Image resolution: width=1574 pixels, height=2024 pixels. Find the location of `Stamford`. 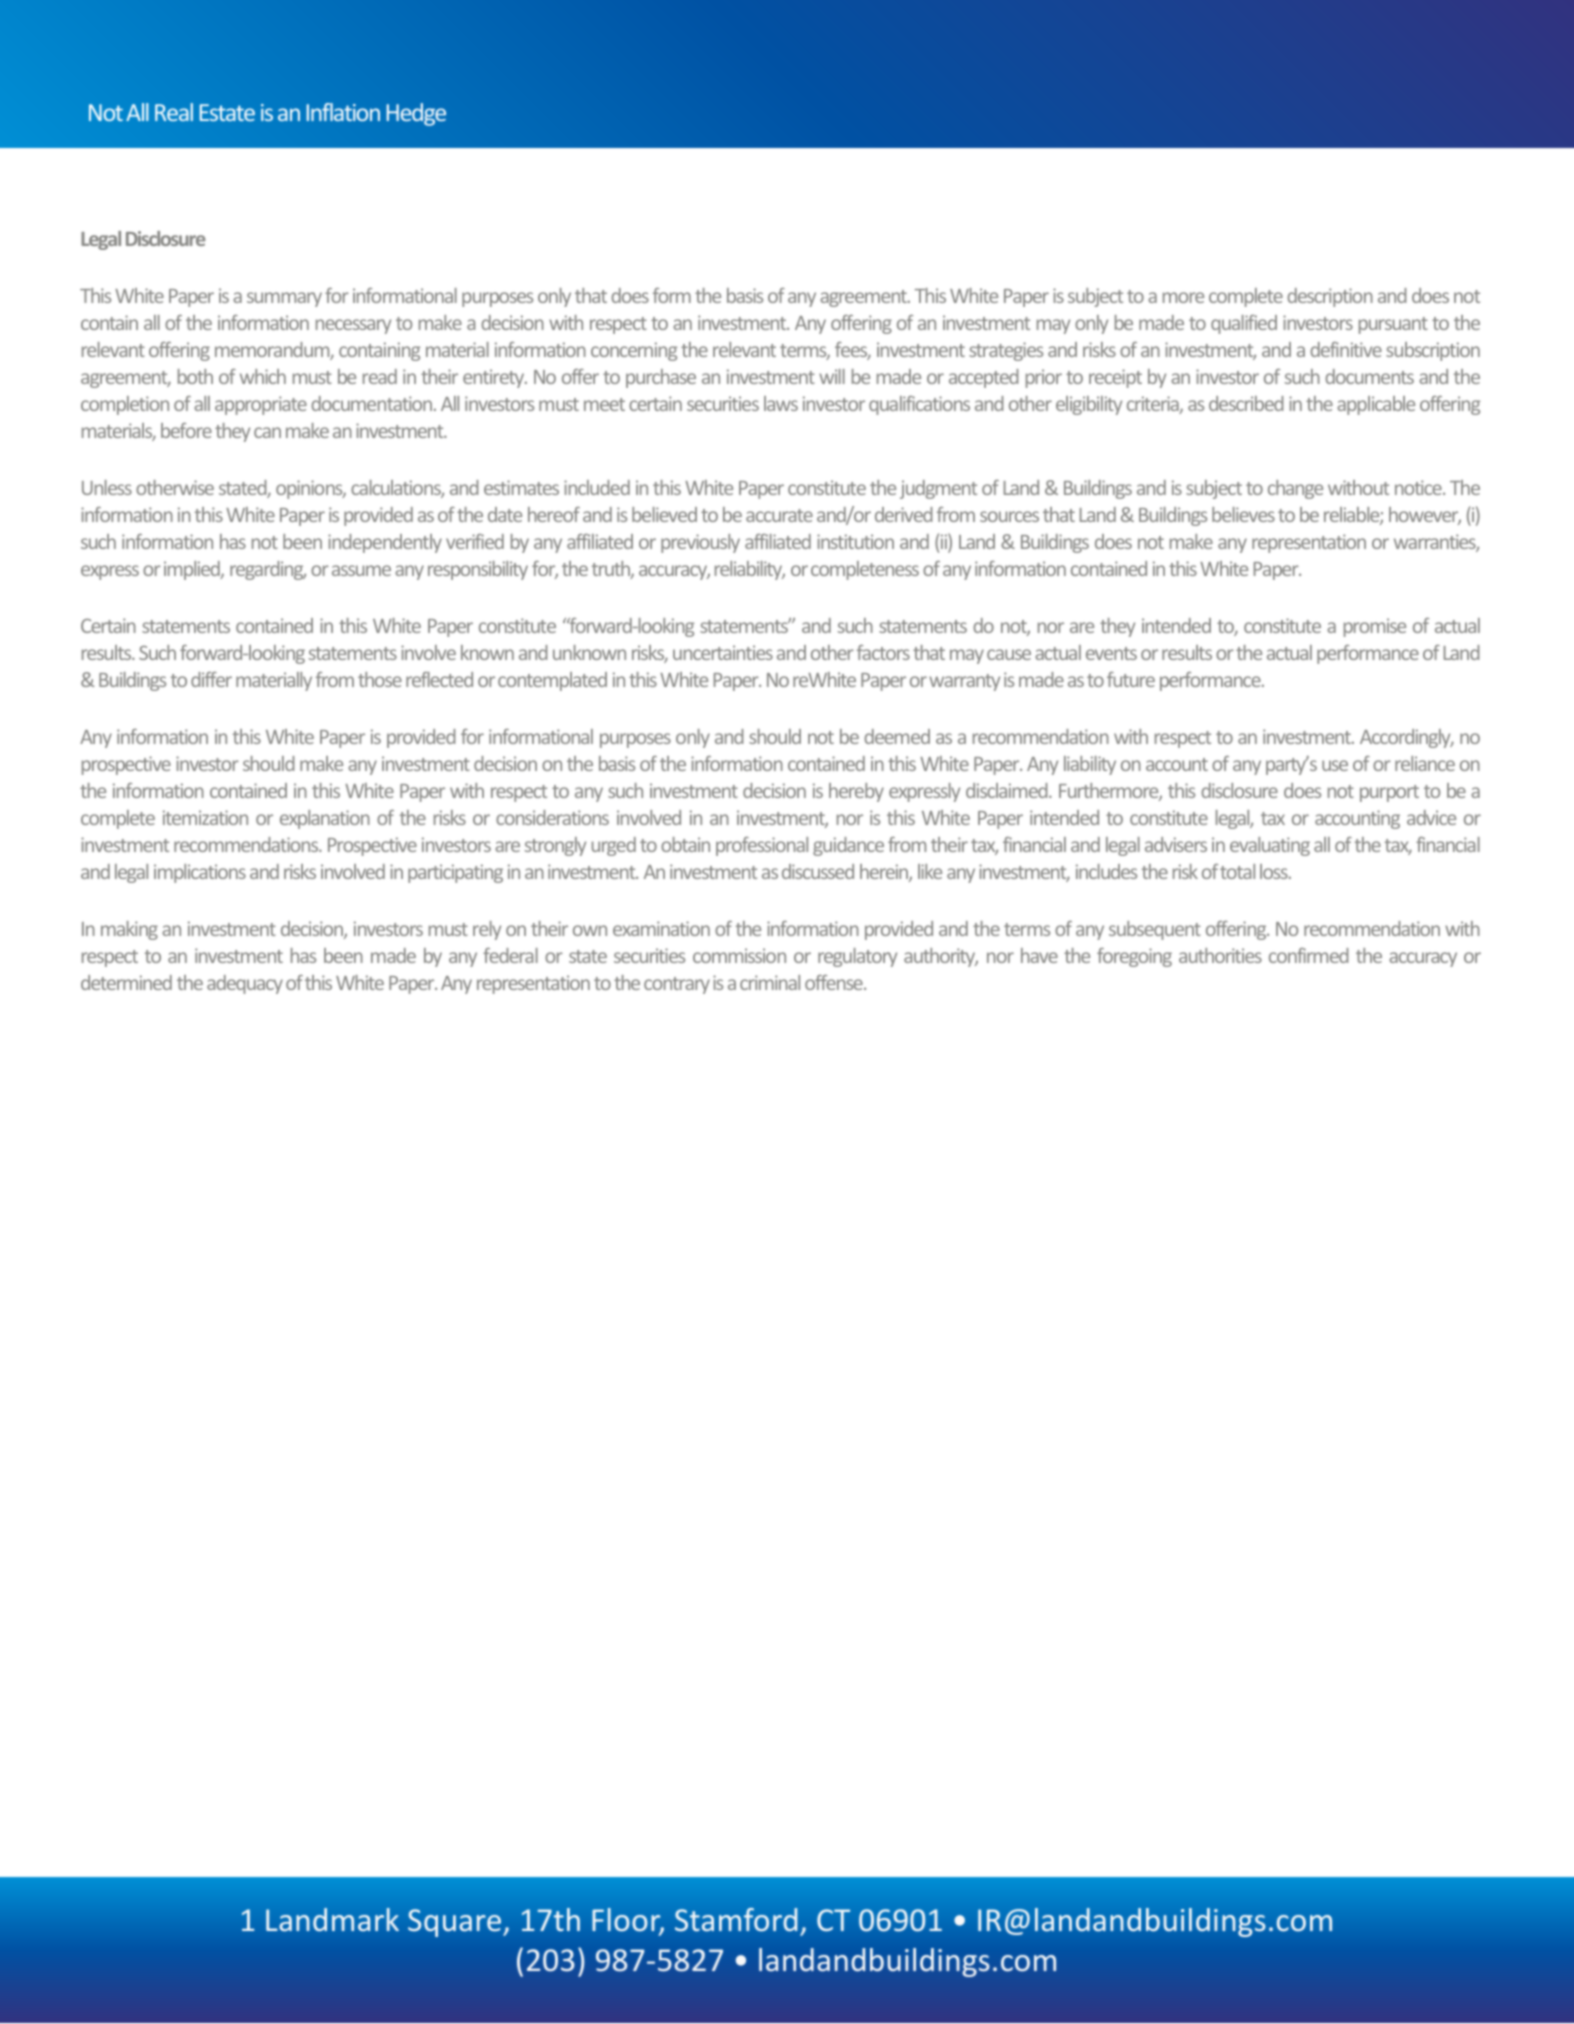

Stamford is located at coordinates (736, 1919).
